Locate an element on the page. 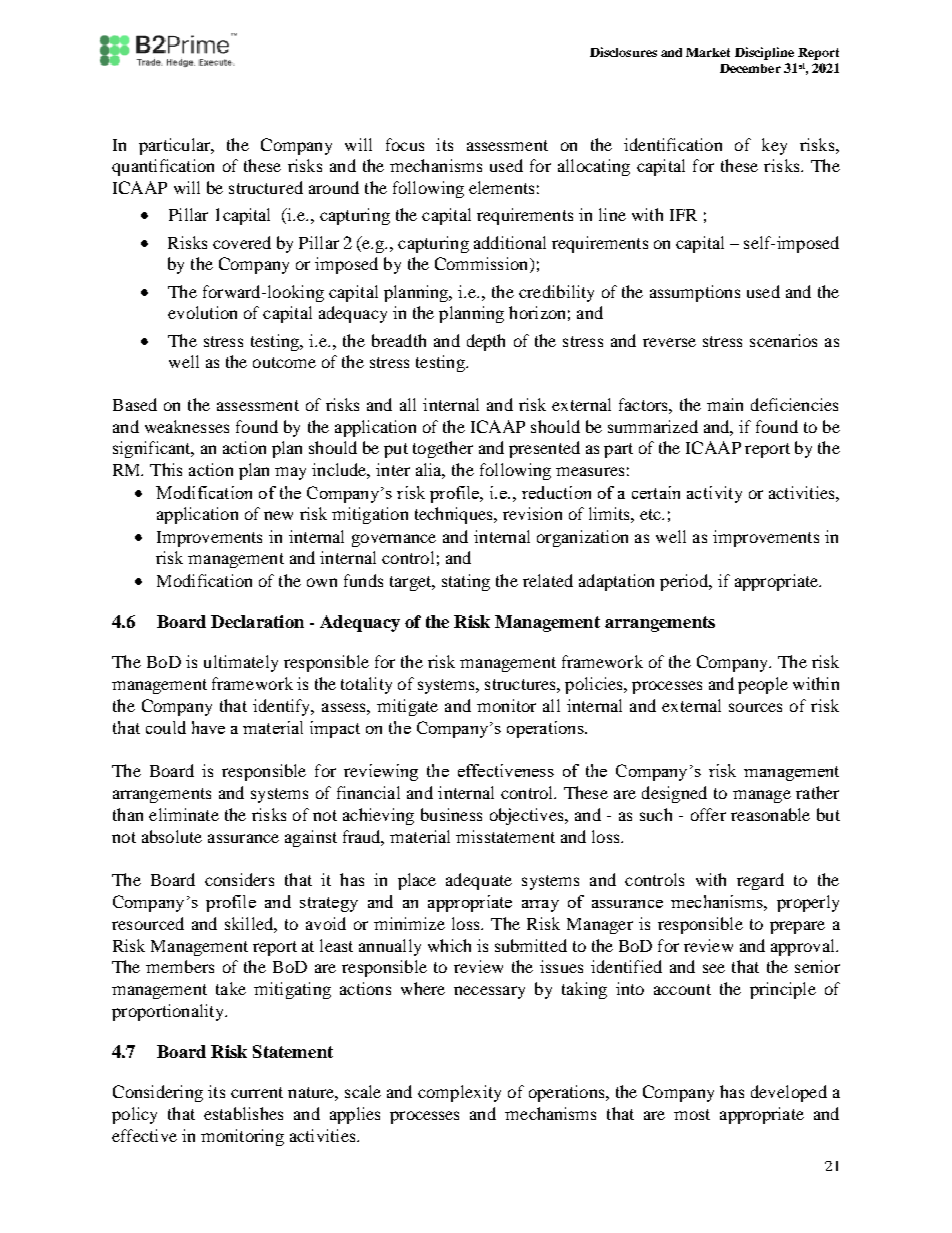  quantification is located at coordinates (163, 167).
